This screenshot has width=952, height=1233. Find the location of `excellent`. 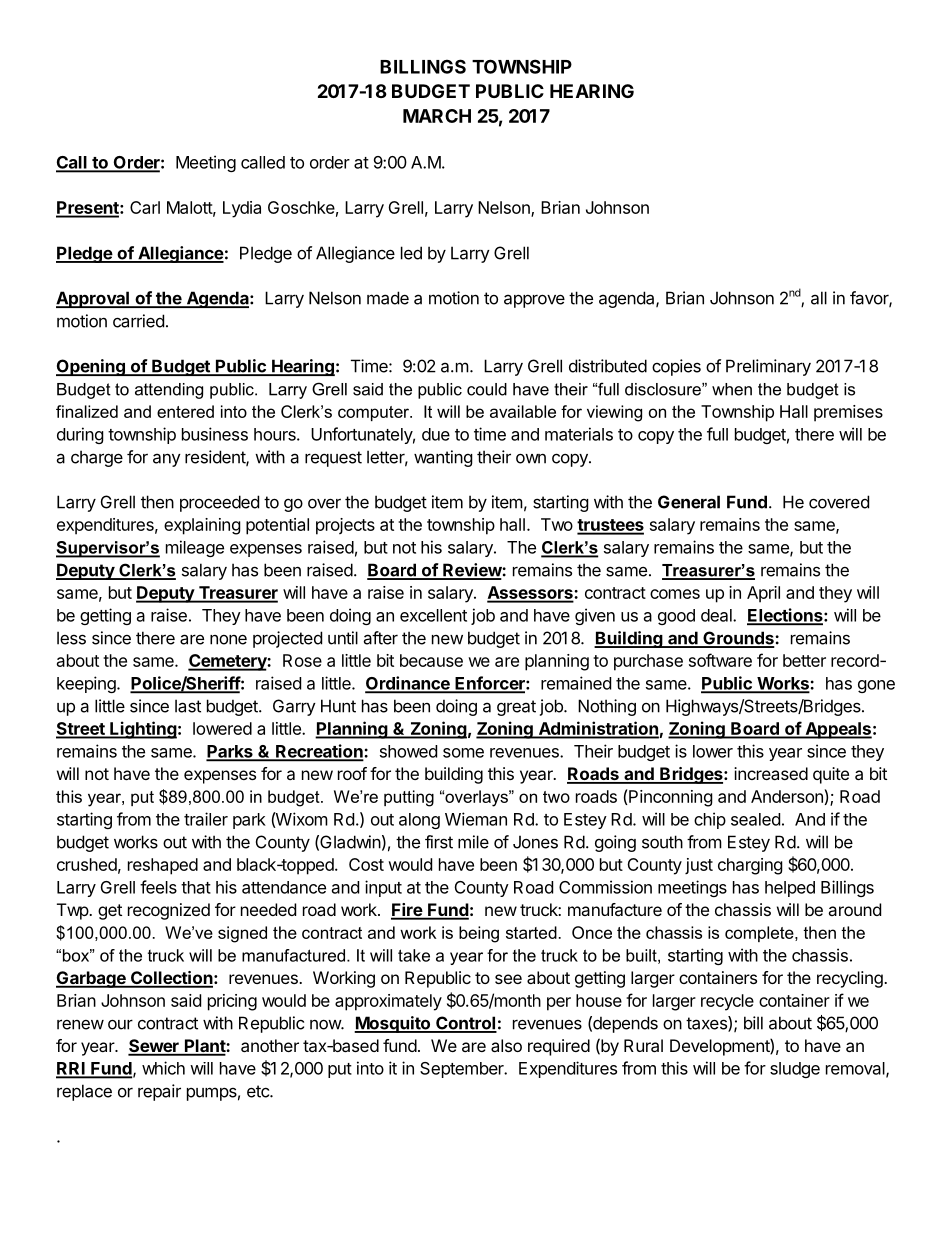

excellent is located at coordinates (433, 615).
